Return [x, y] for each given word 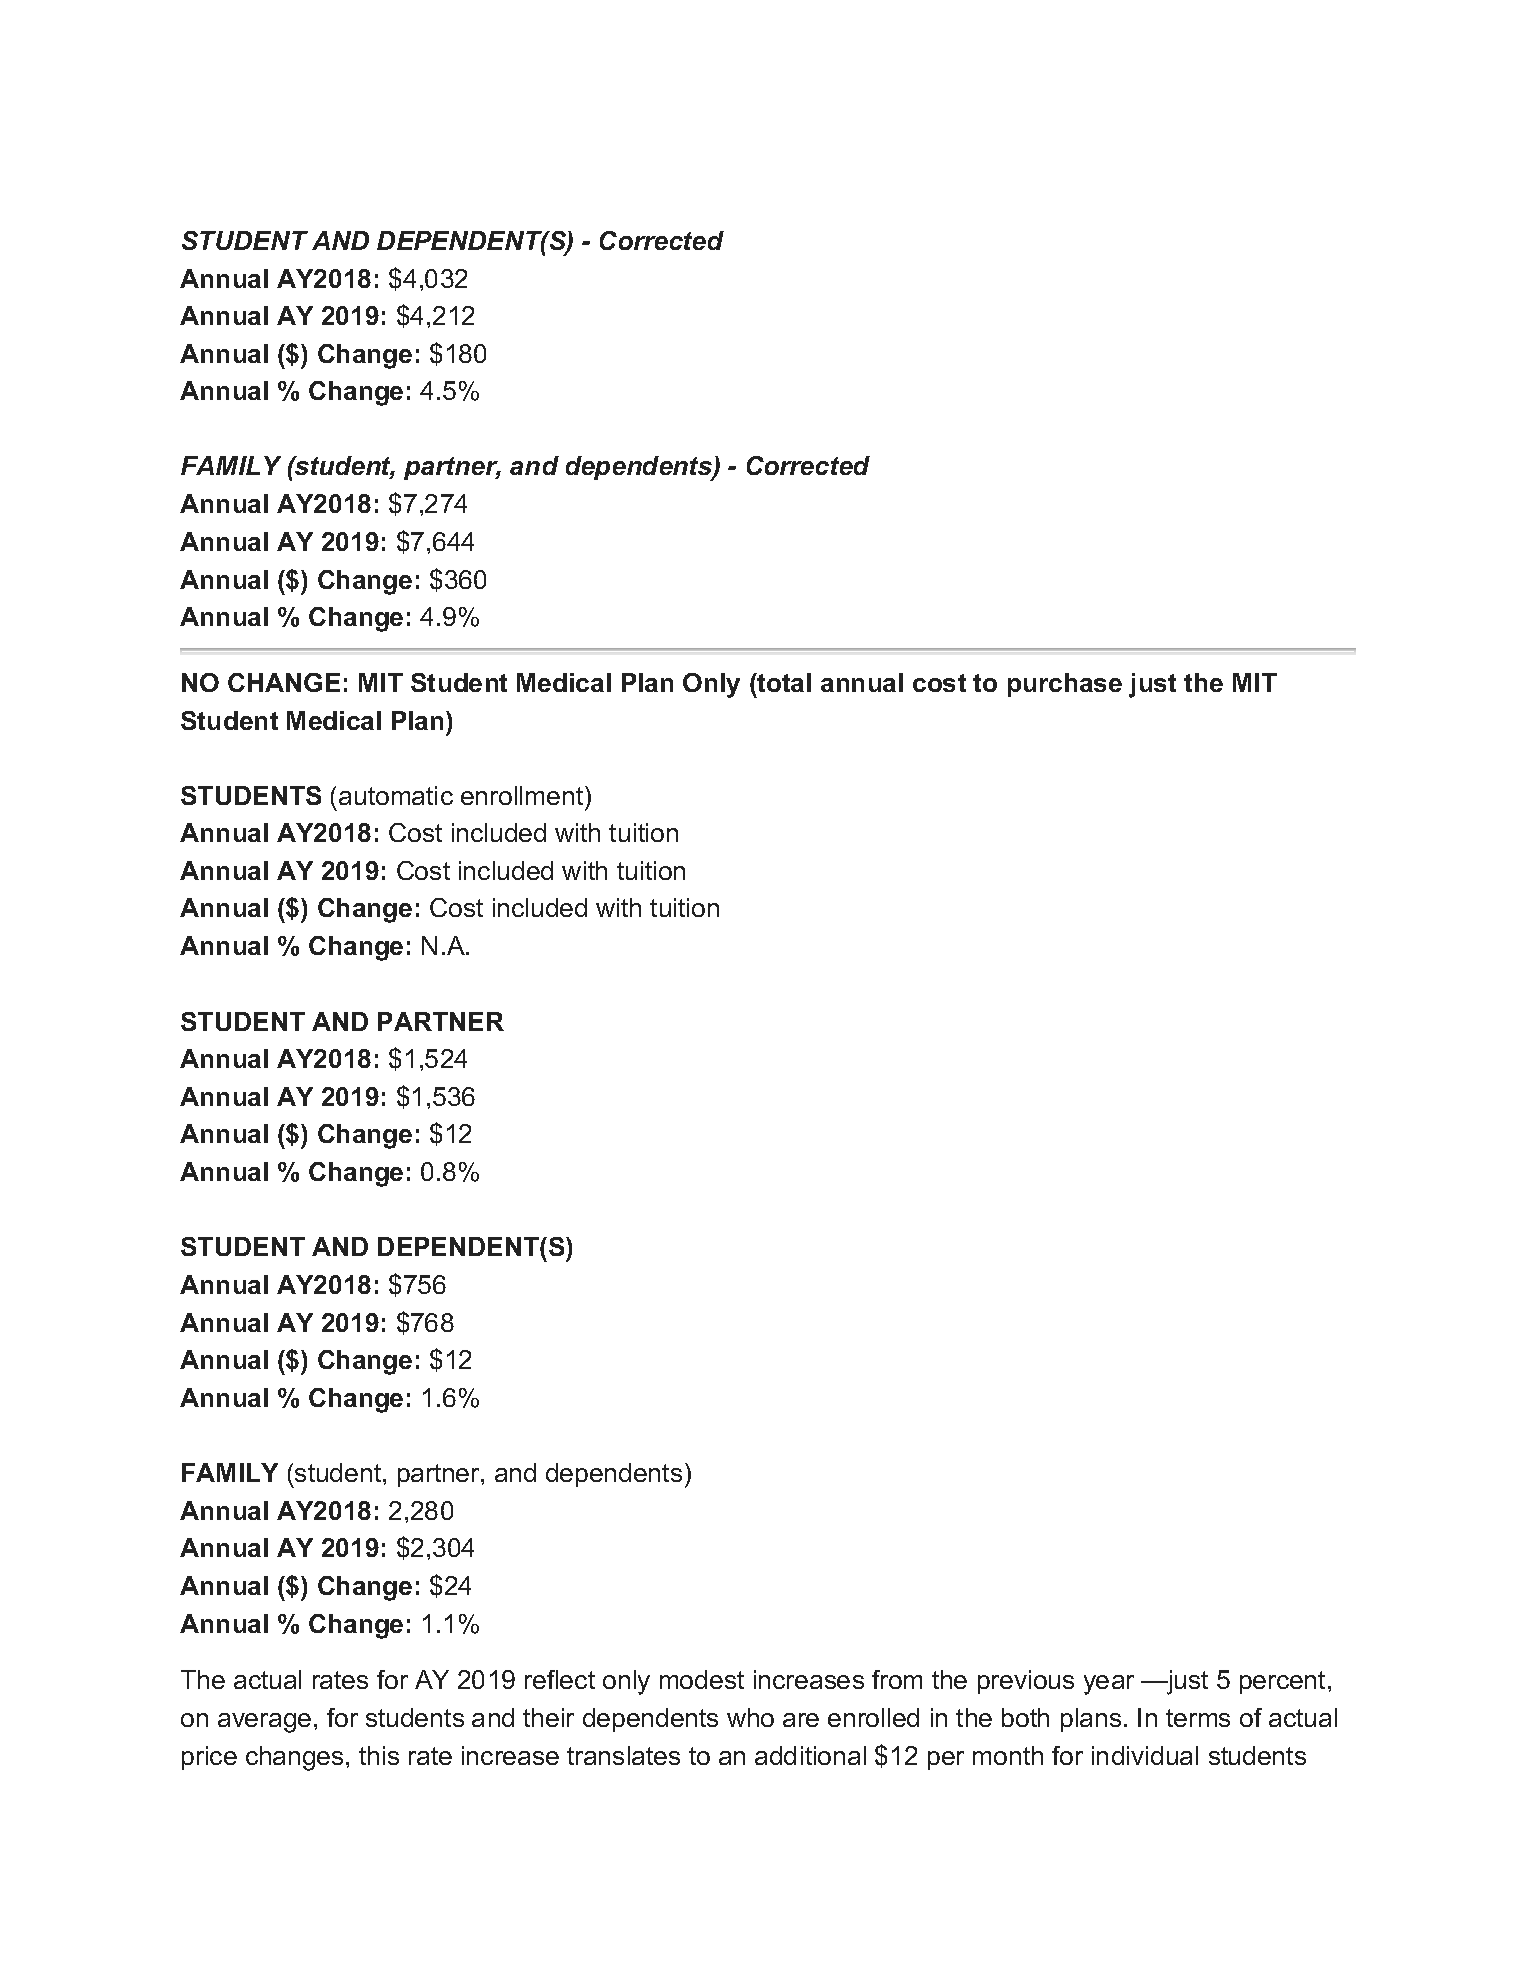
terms [1198, 1718]
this [379, 1755]
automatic [396, 795]
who [750, 1717]
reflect [560, 1679]
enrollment [523, 795]
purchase [1065, 685]
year [1109, 1685]
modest [702, 1679]
